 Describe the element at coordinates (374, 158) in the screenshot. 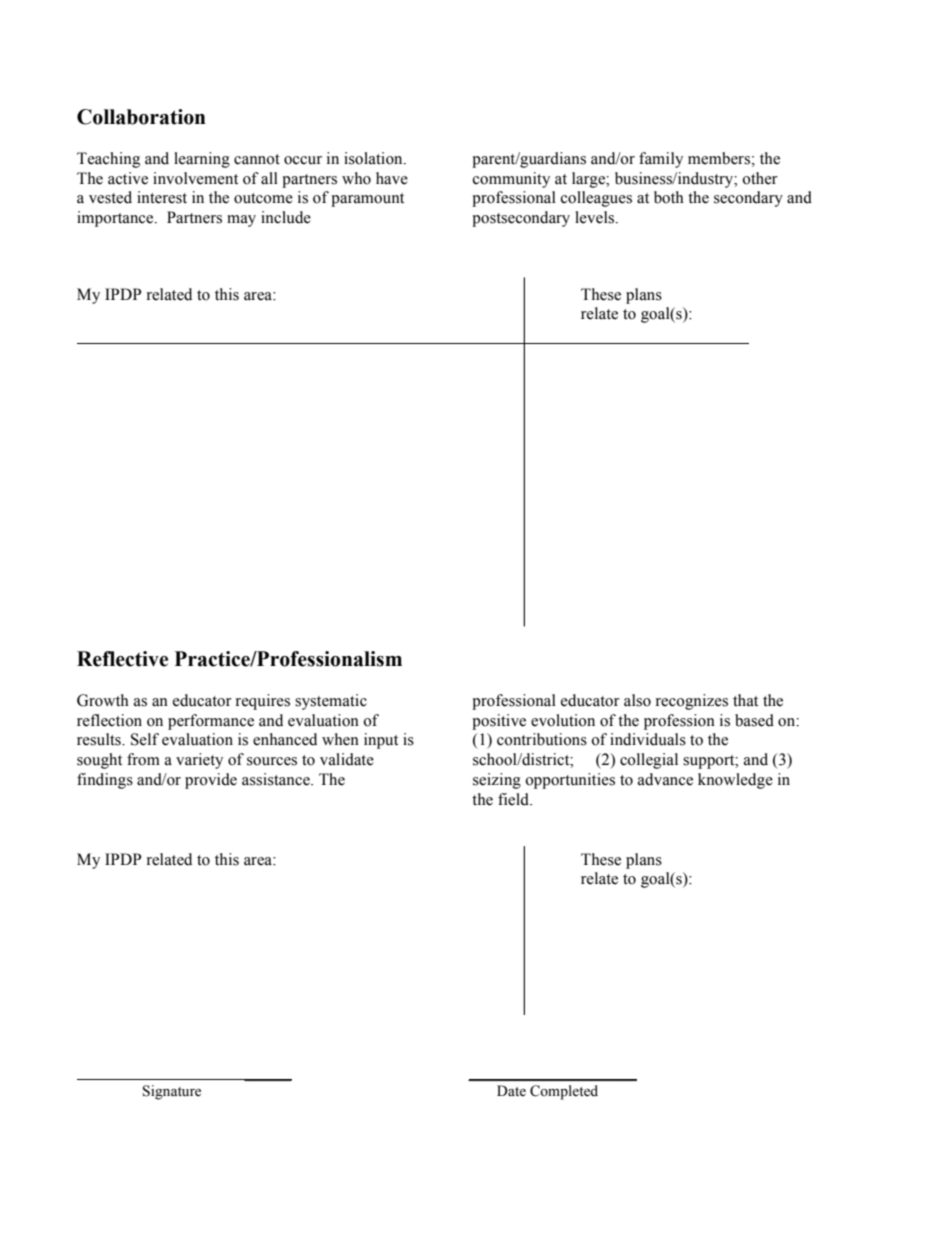

I see `isolation` at that location.
